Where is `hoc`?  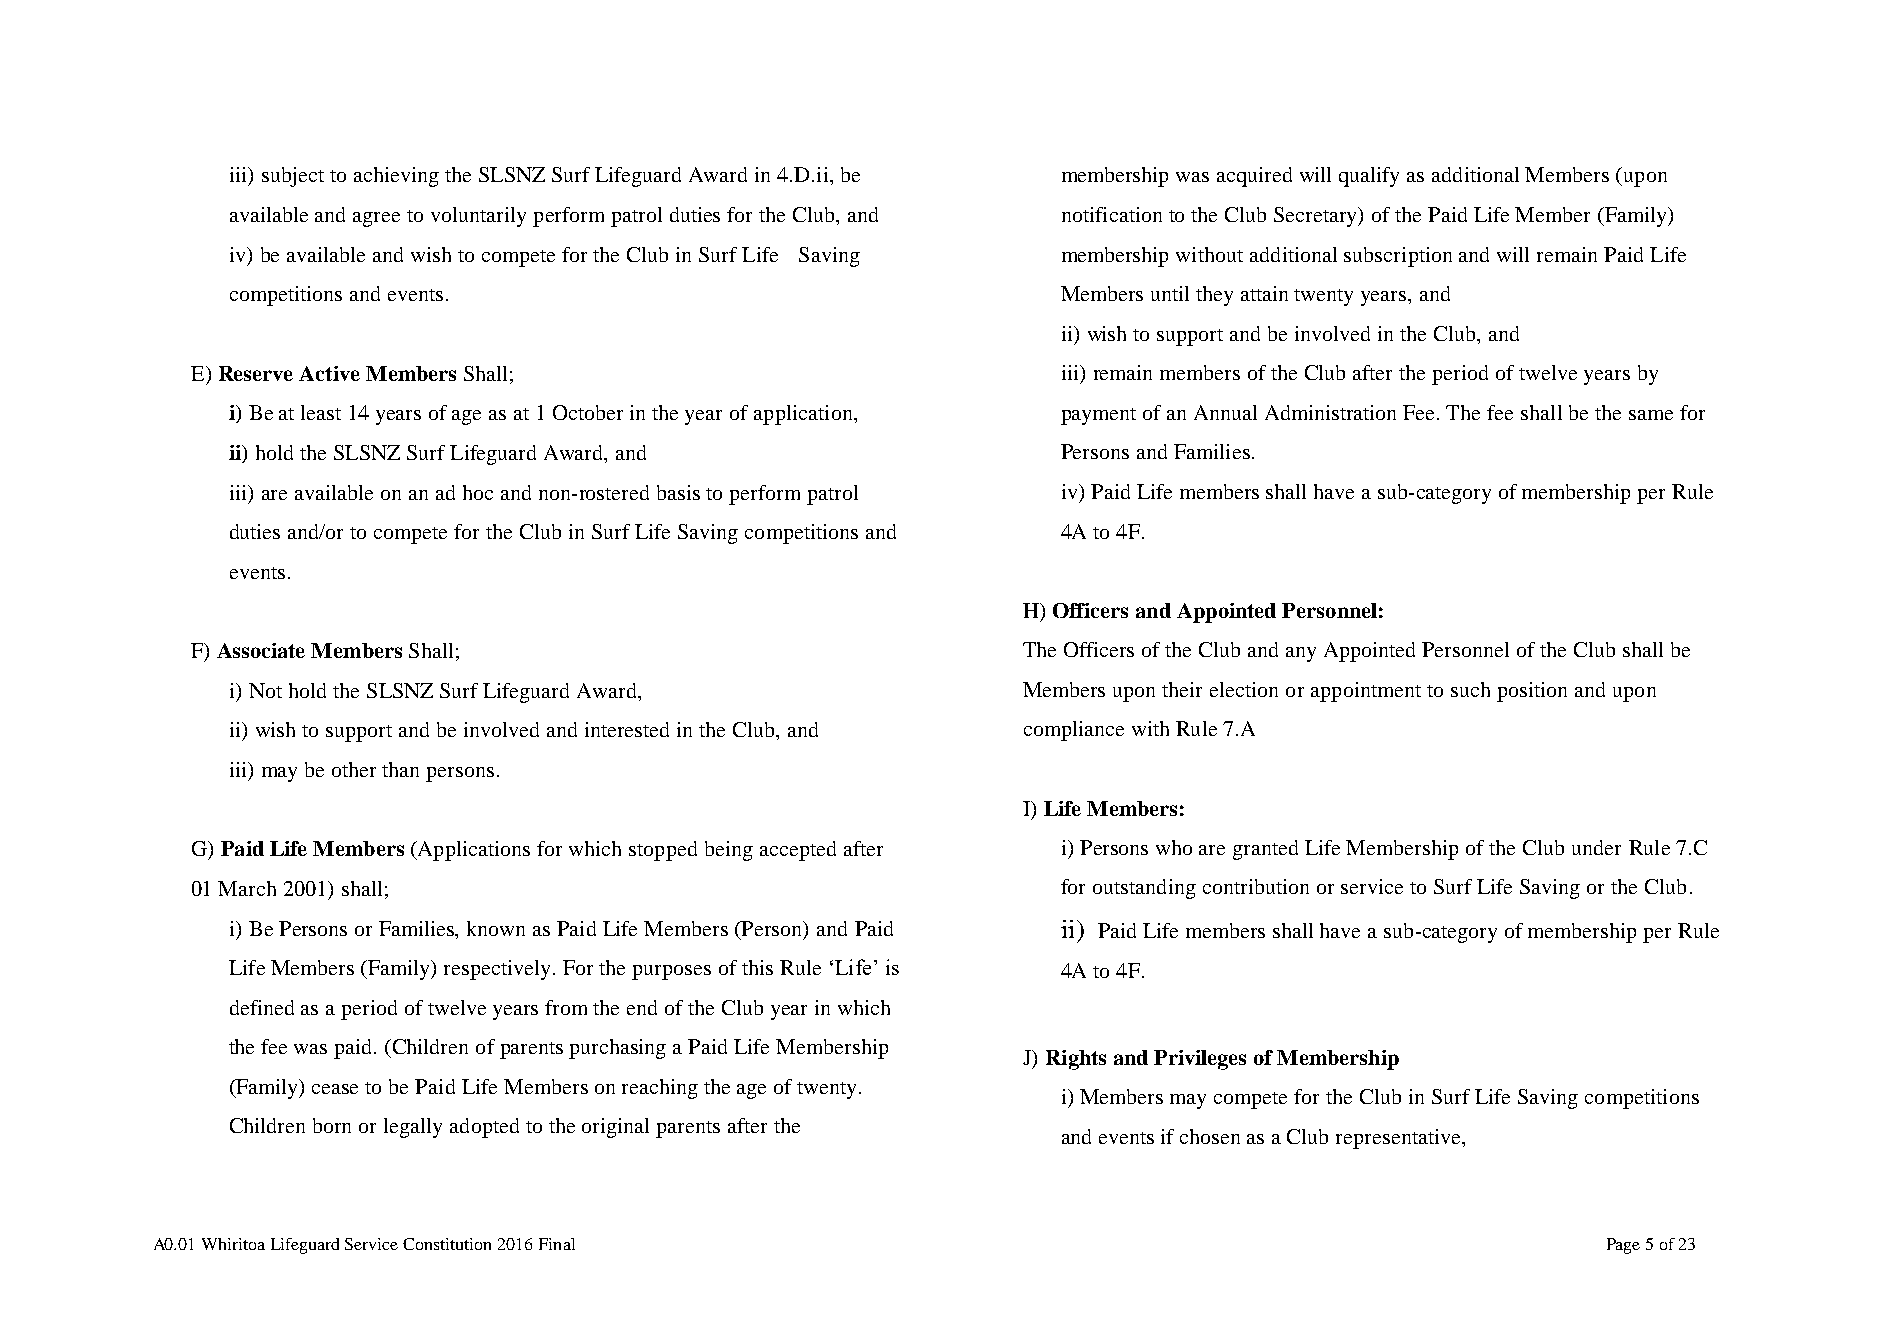 hoc is located at coordinates (478, 492).
